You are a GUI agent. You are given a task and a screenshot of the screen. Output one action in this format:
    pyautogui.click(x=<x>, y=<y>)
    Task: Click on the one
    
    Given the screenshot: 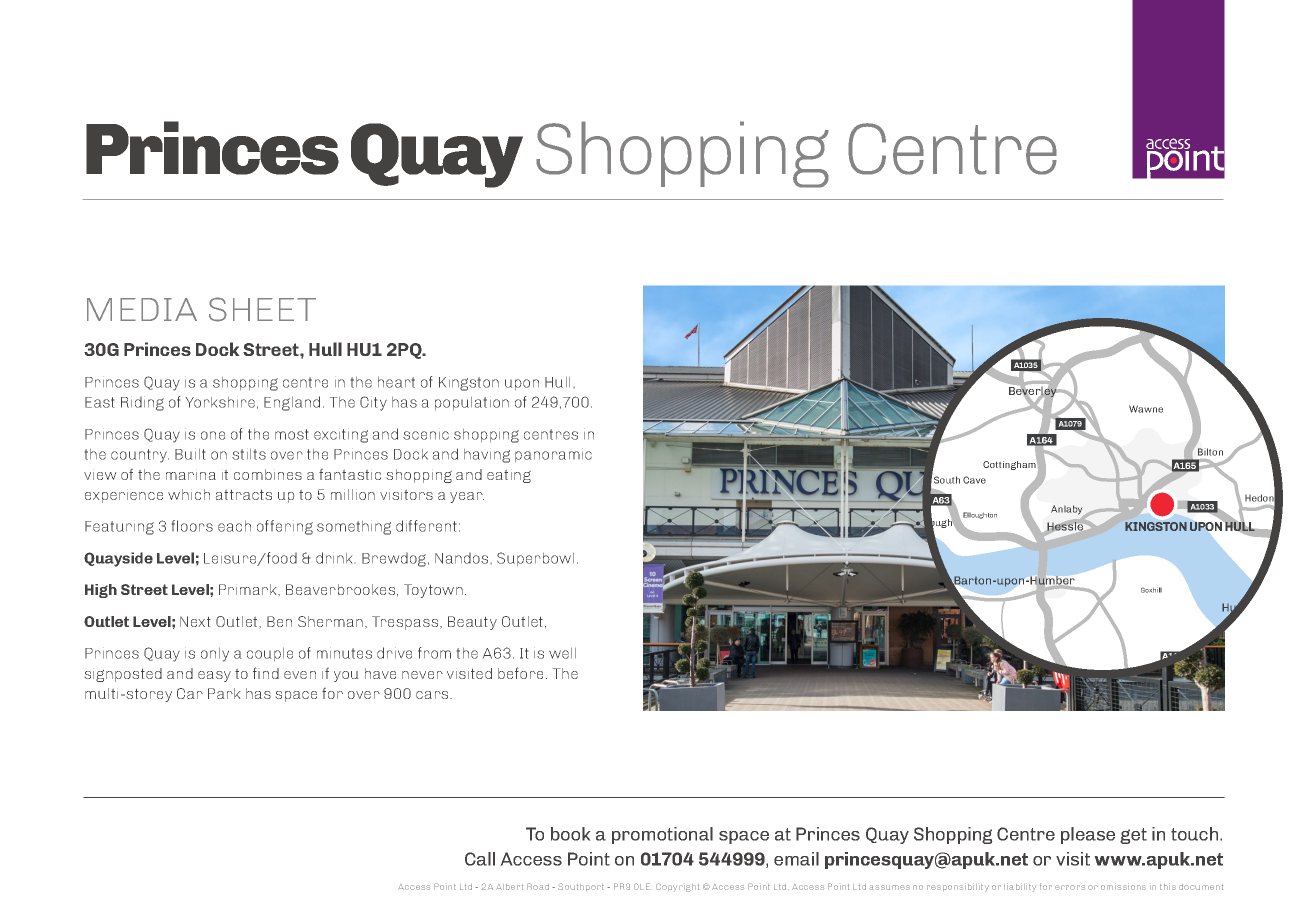 What is the action you would take?
    pyautogui.click(x=213, y=435)
